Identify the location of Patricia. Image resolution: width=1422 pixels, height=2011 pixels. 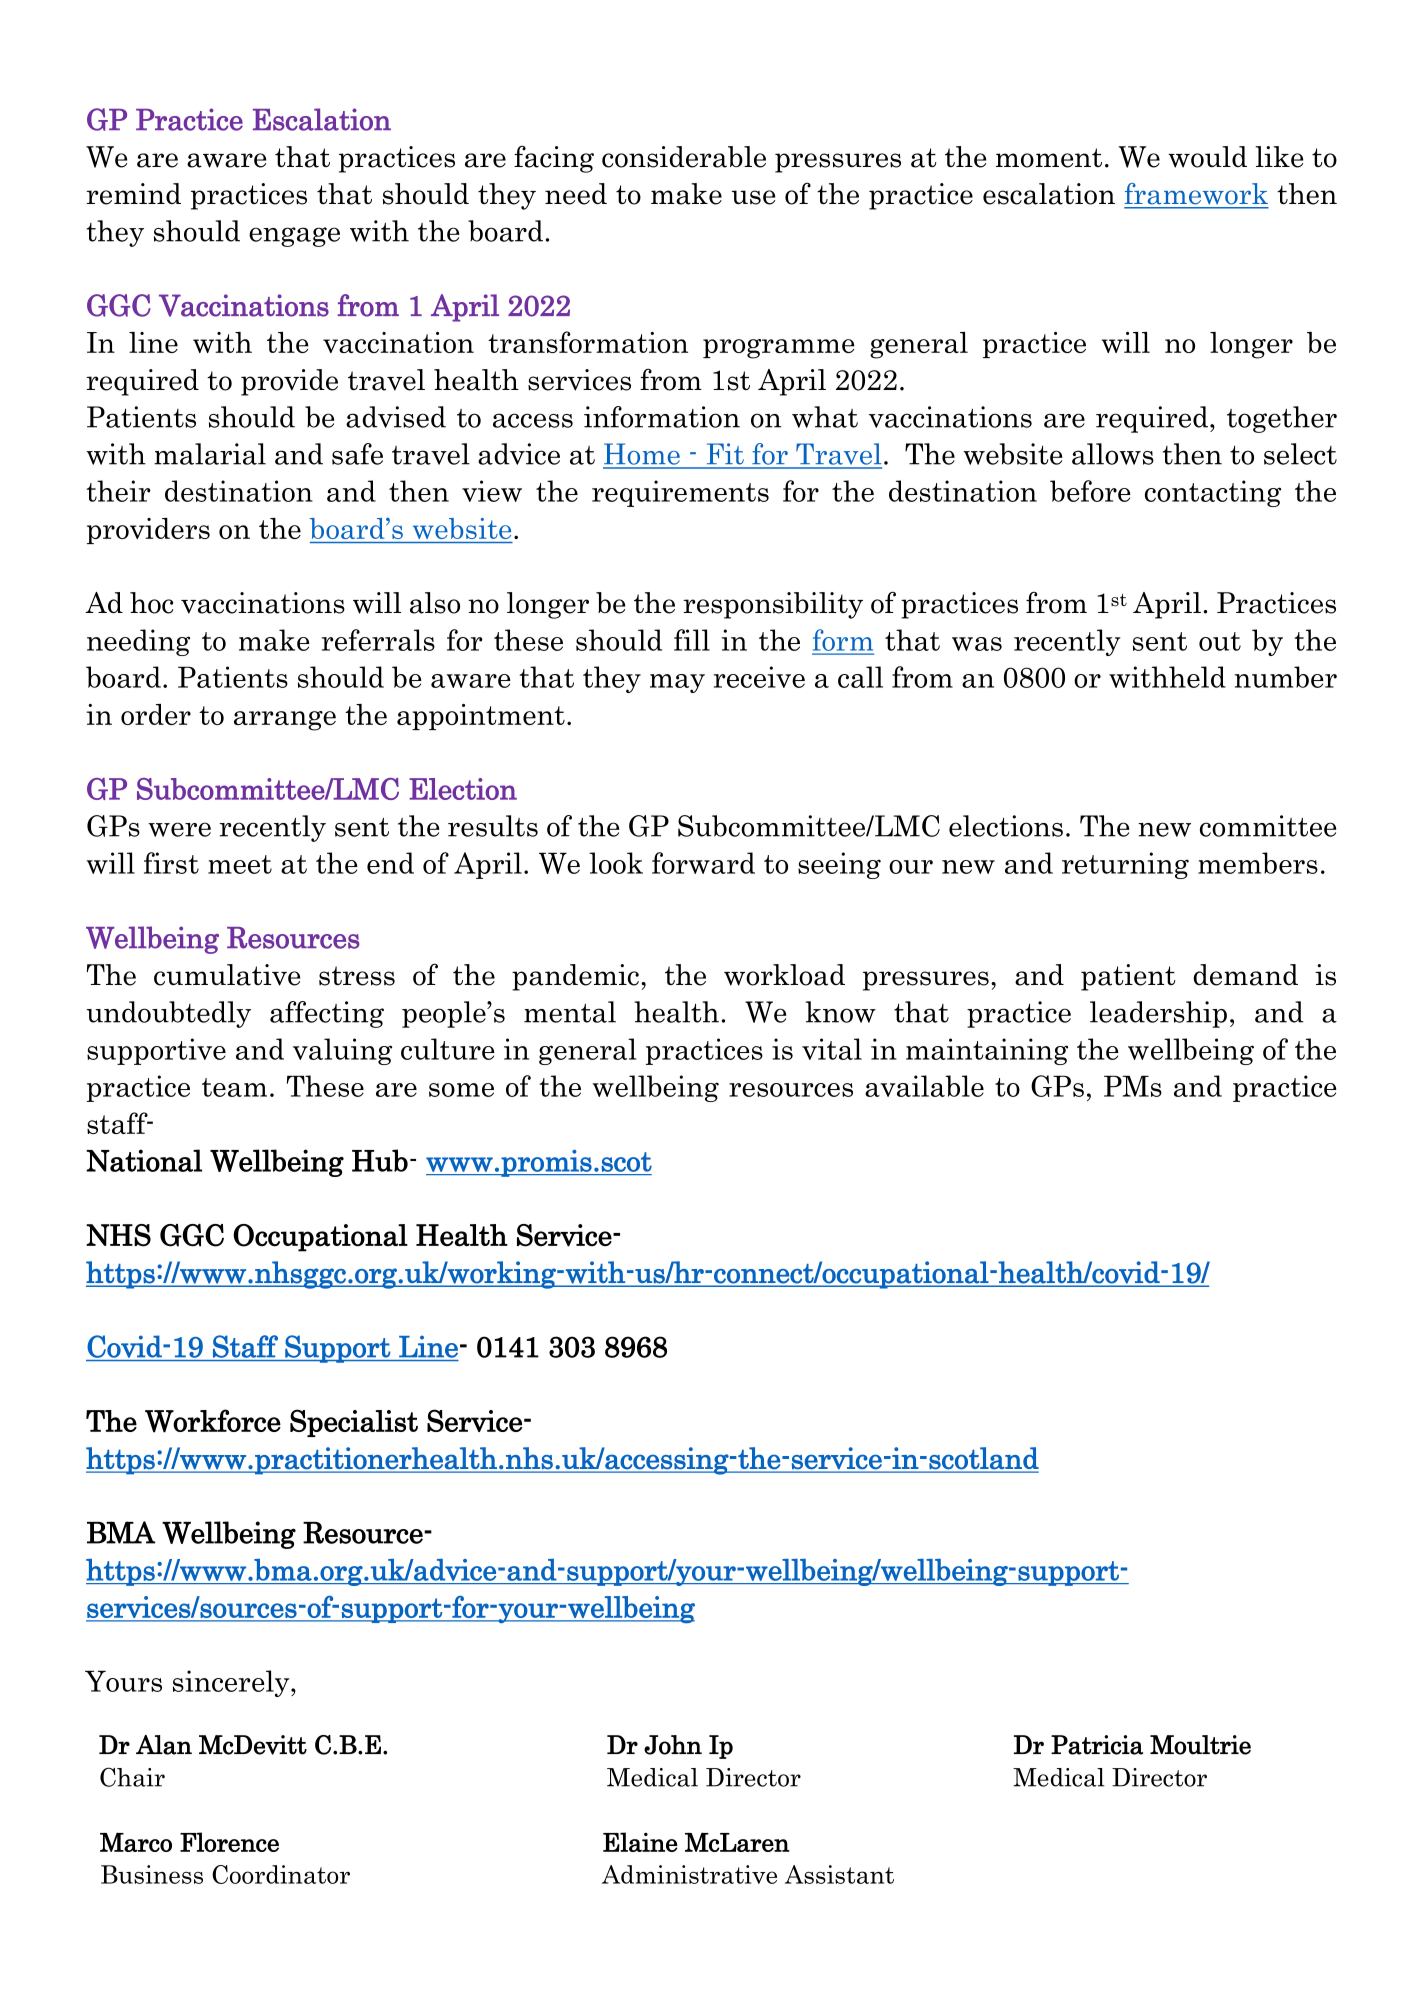
(1097, 1745).
